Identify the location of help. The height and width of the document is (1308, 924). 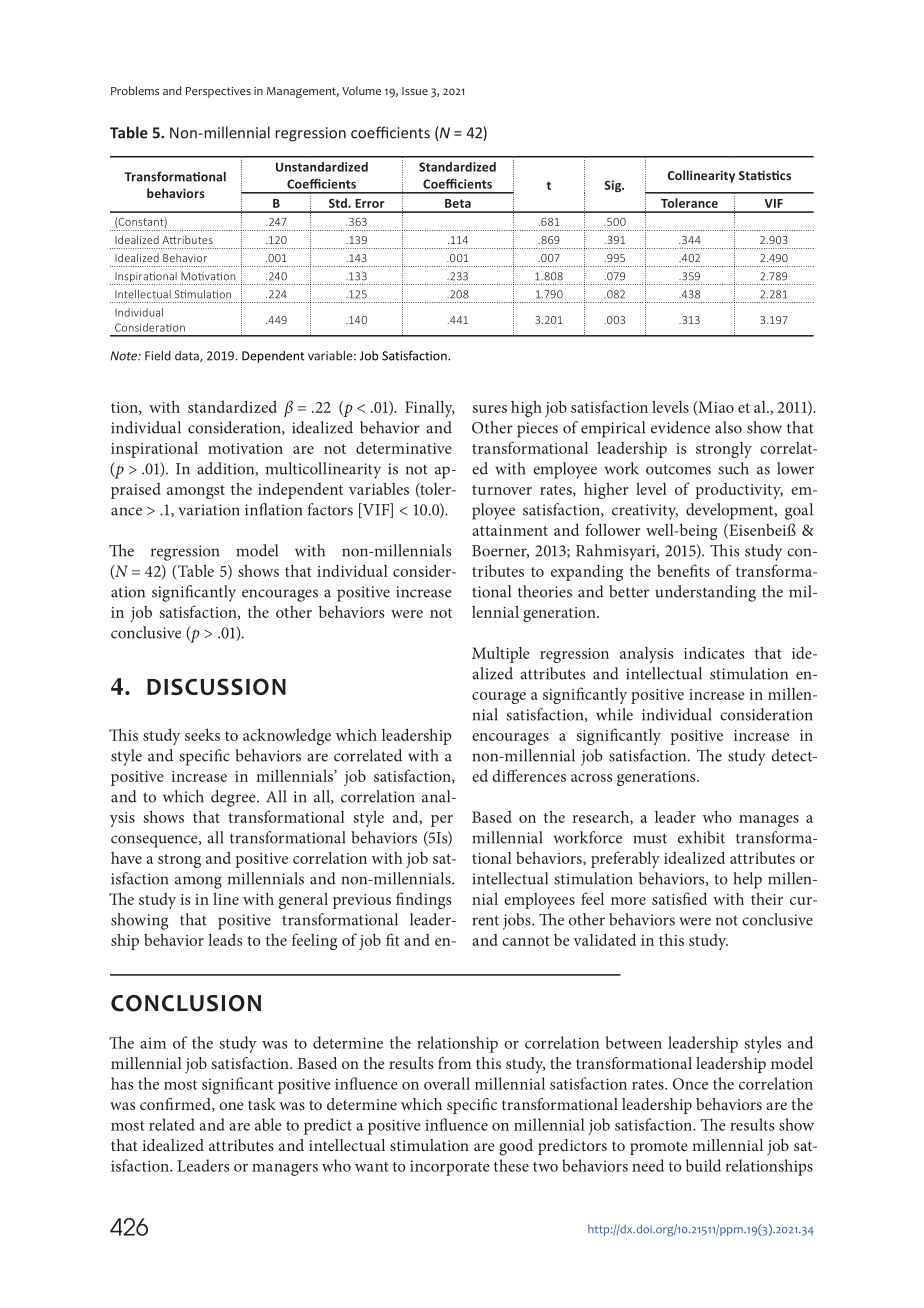
(747, 880).
